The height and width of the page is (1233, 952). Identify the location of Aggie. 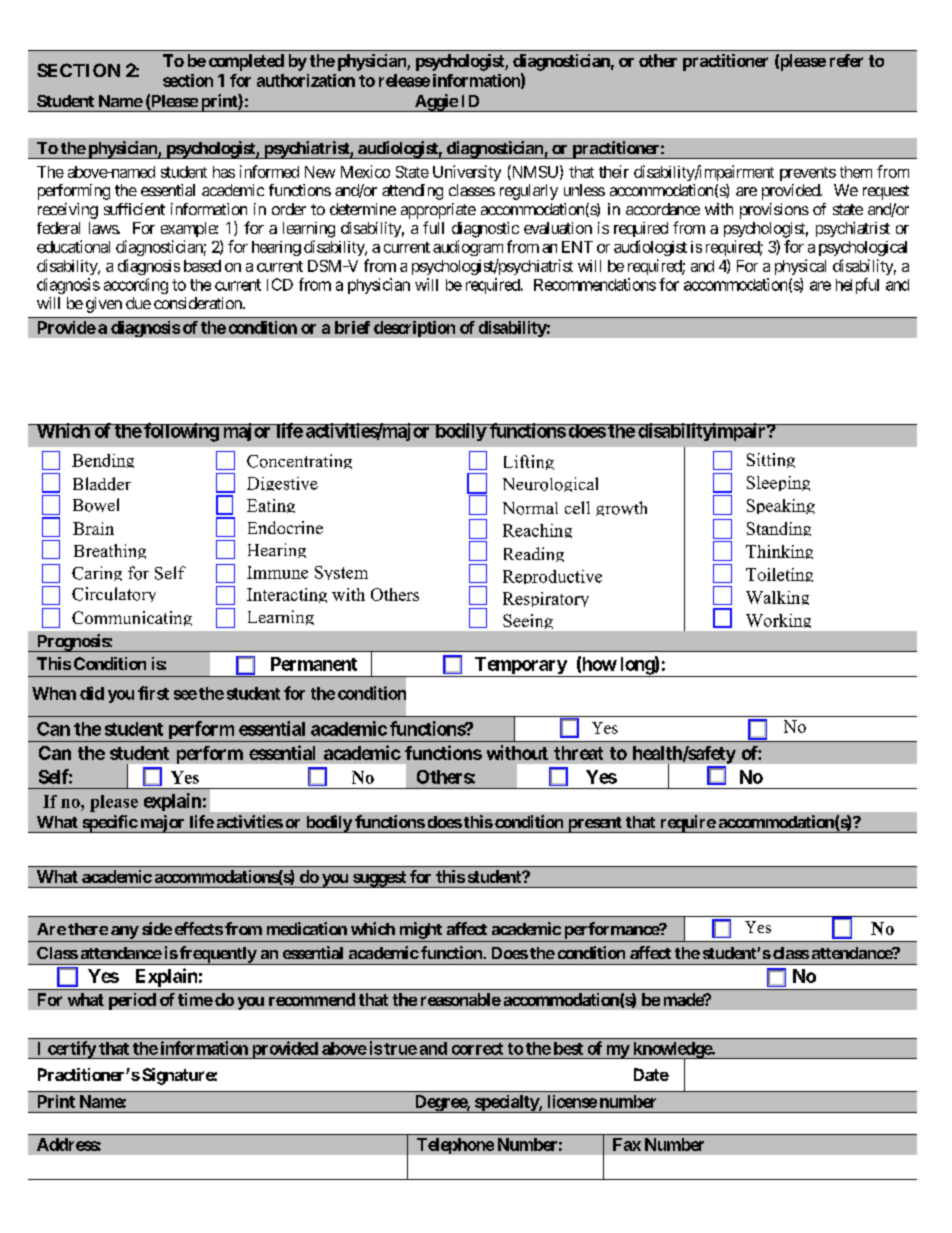
(435, 103).
